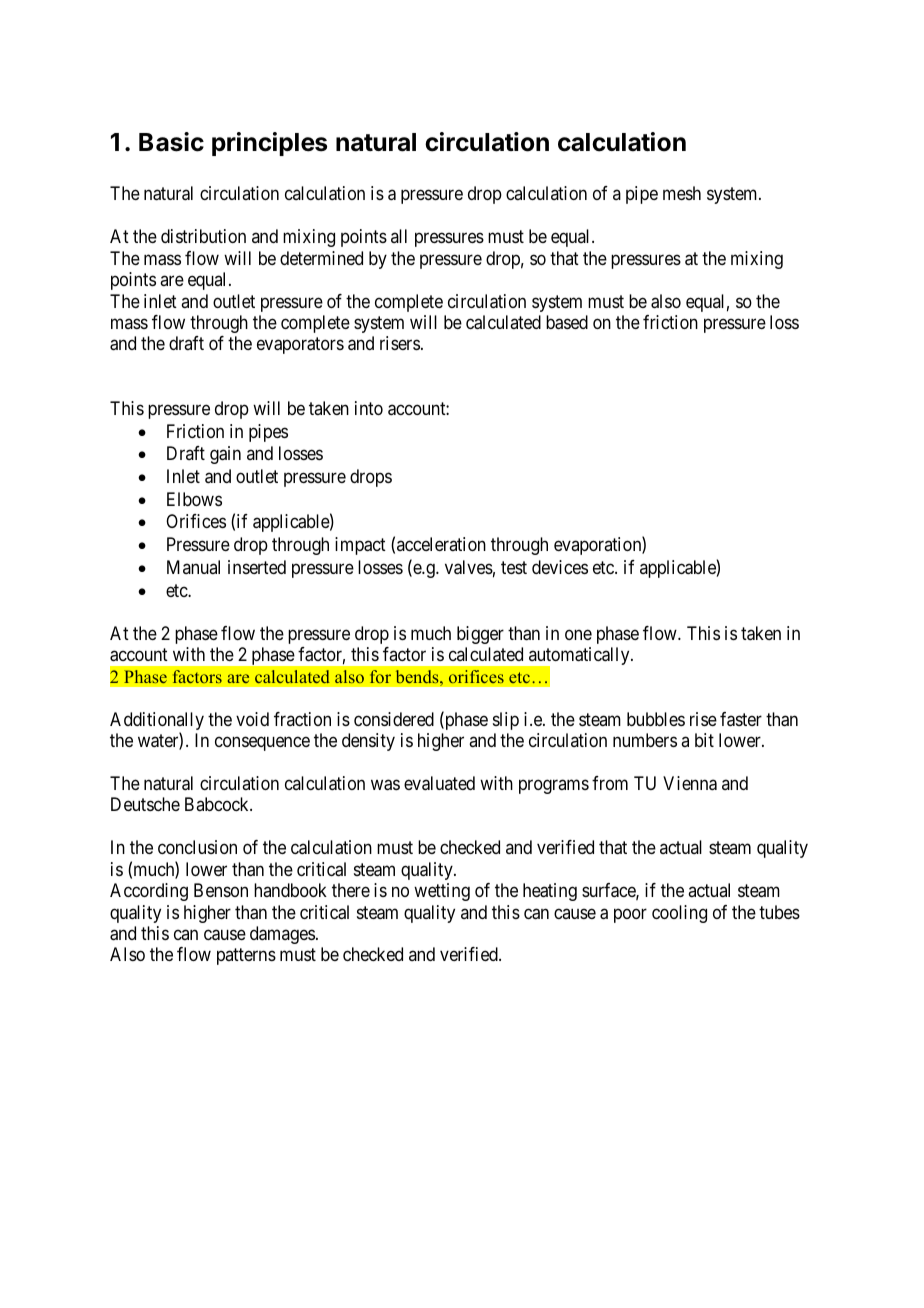 Image resolution: width=924 pixels, height=1308 pixels. Describe the element at coordinates (679, 914) in the page. I see `cooling` at that location.
